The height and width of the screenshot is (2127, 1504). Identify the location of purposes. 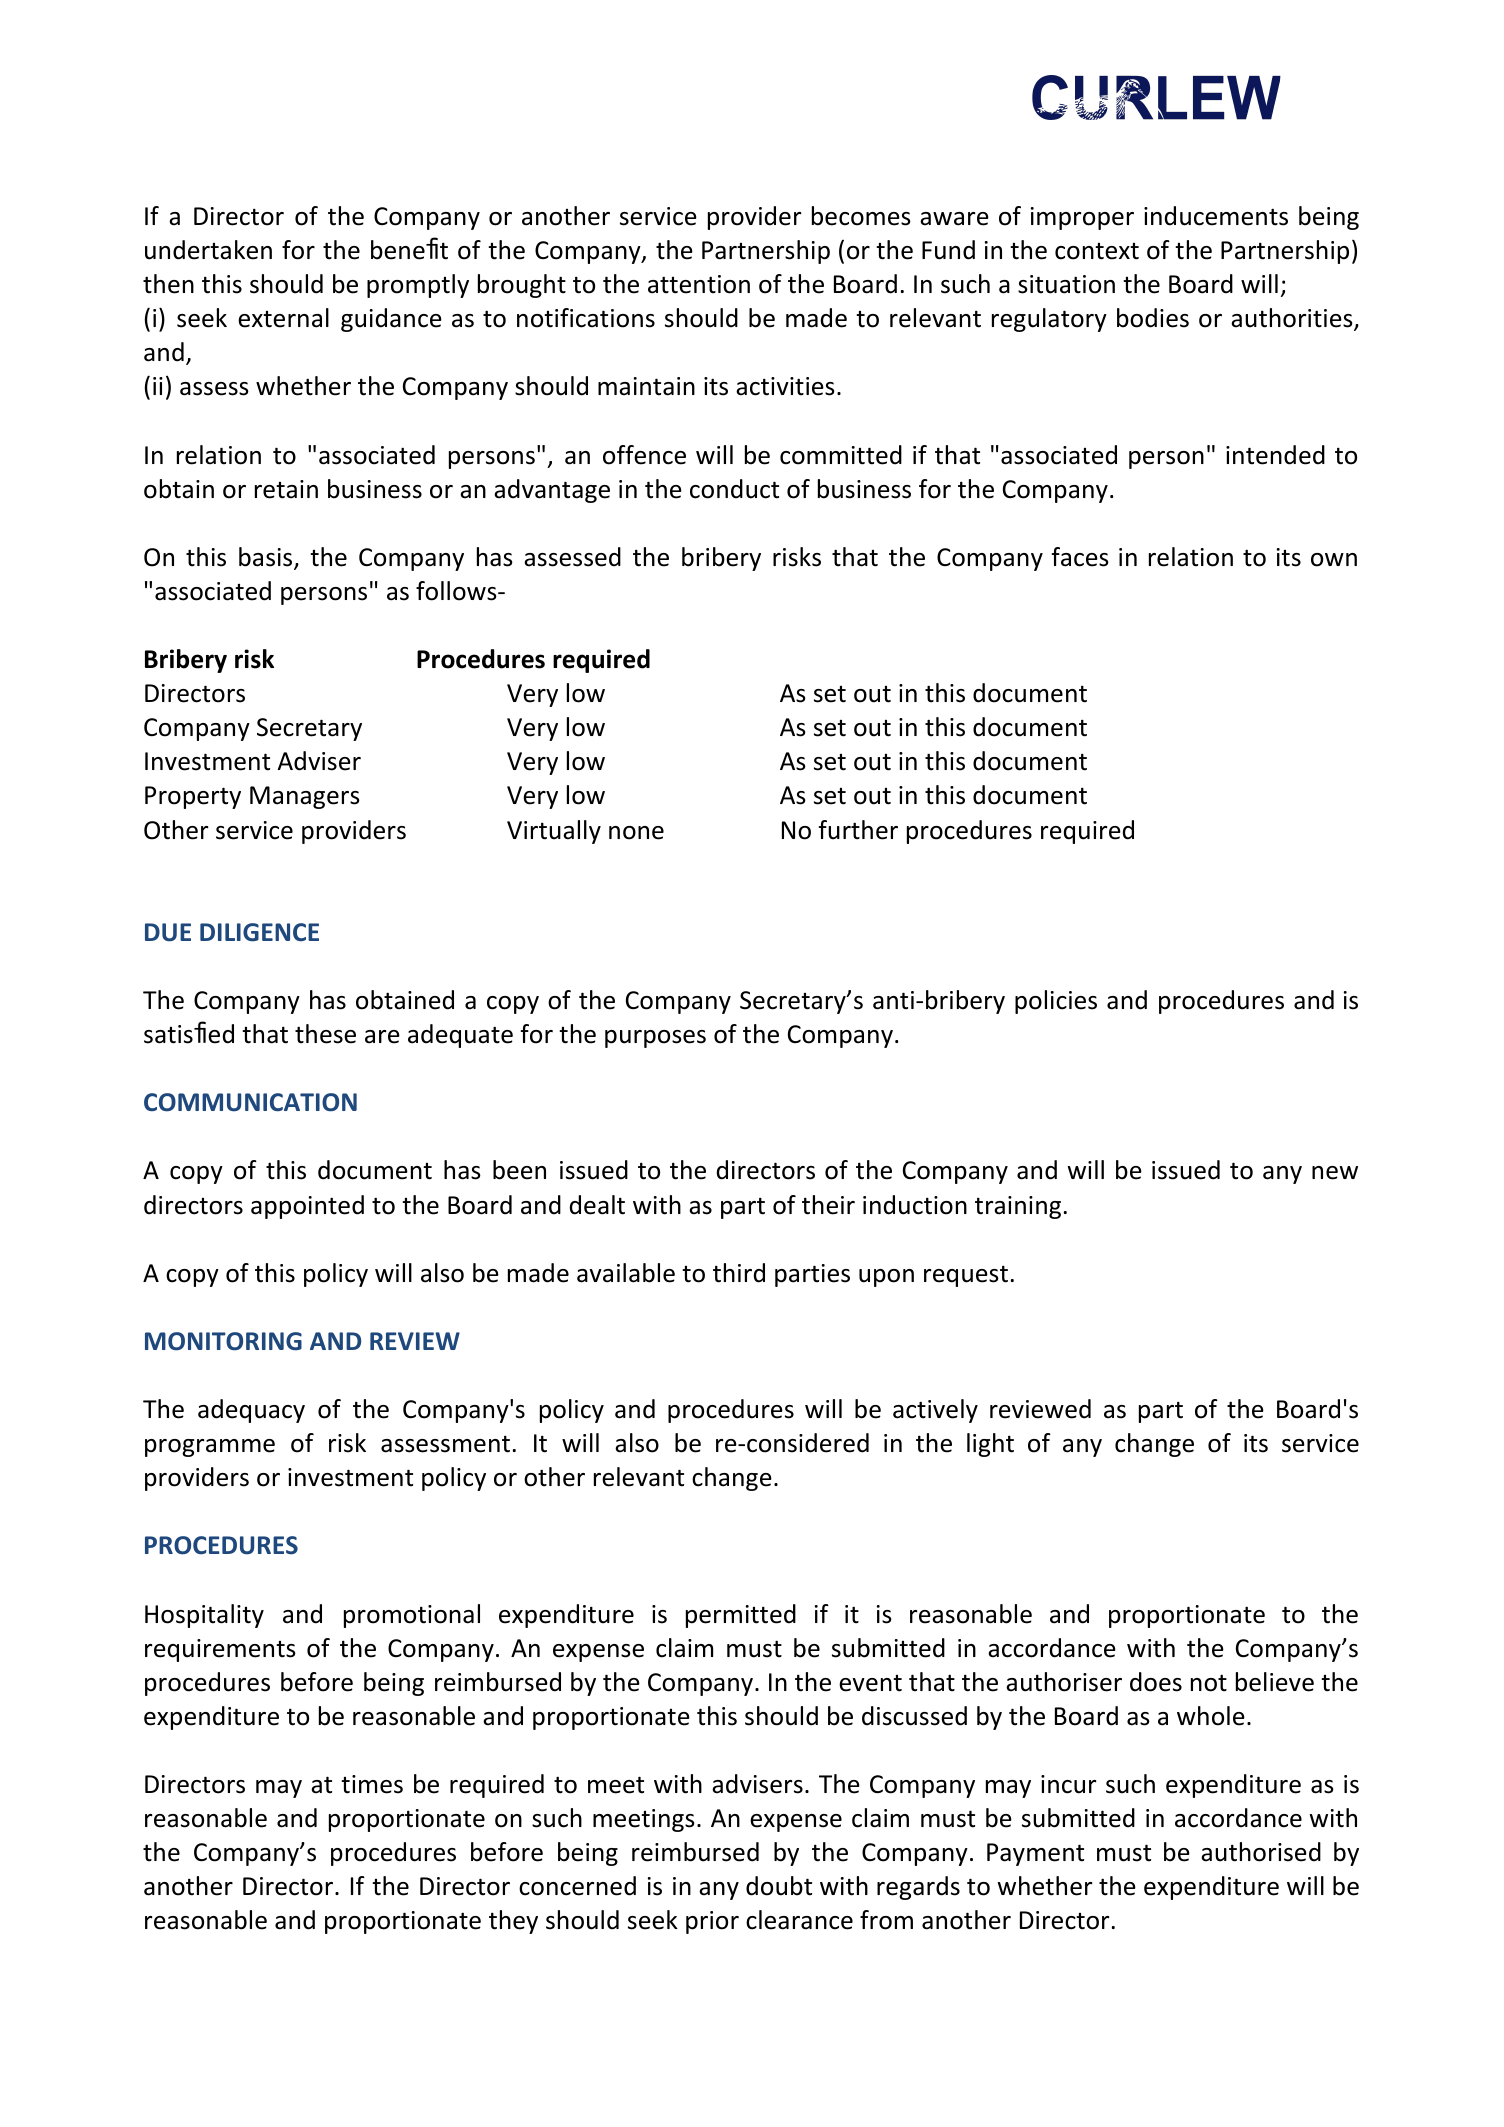
(655, 1039).
